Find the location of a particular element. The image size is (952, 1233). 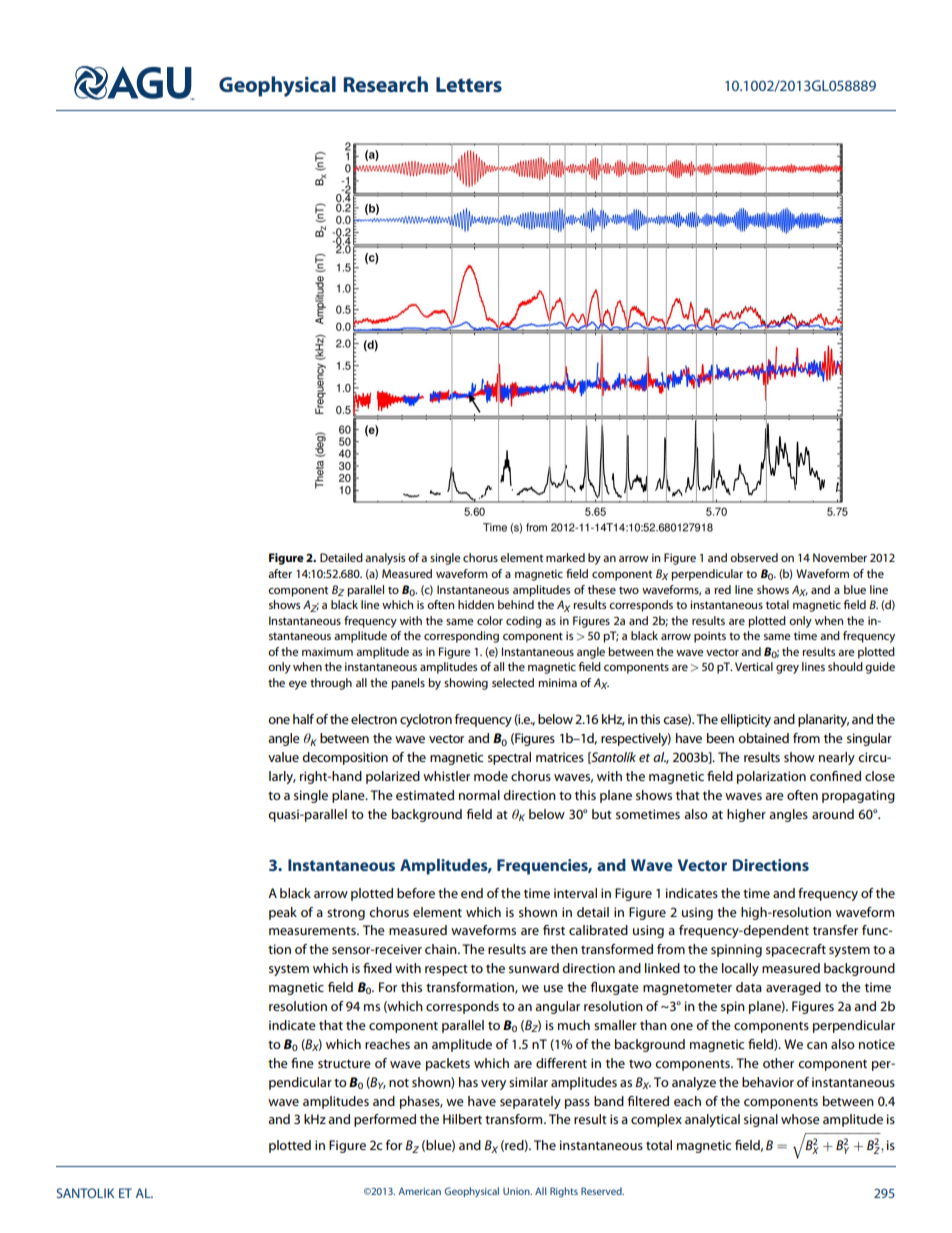

performed is located at coordinates (385, 1120).
